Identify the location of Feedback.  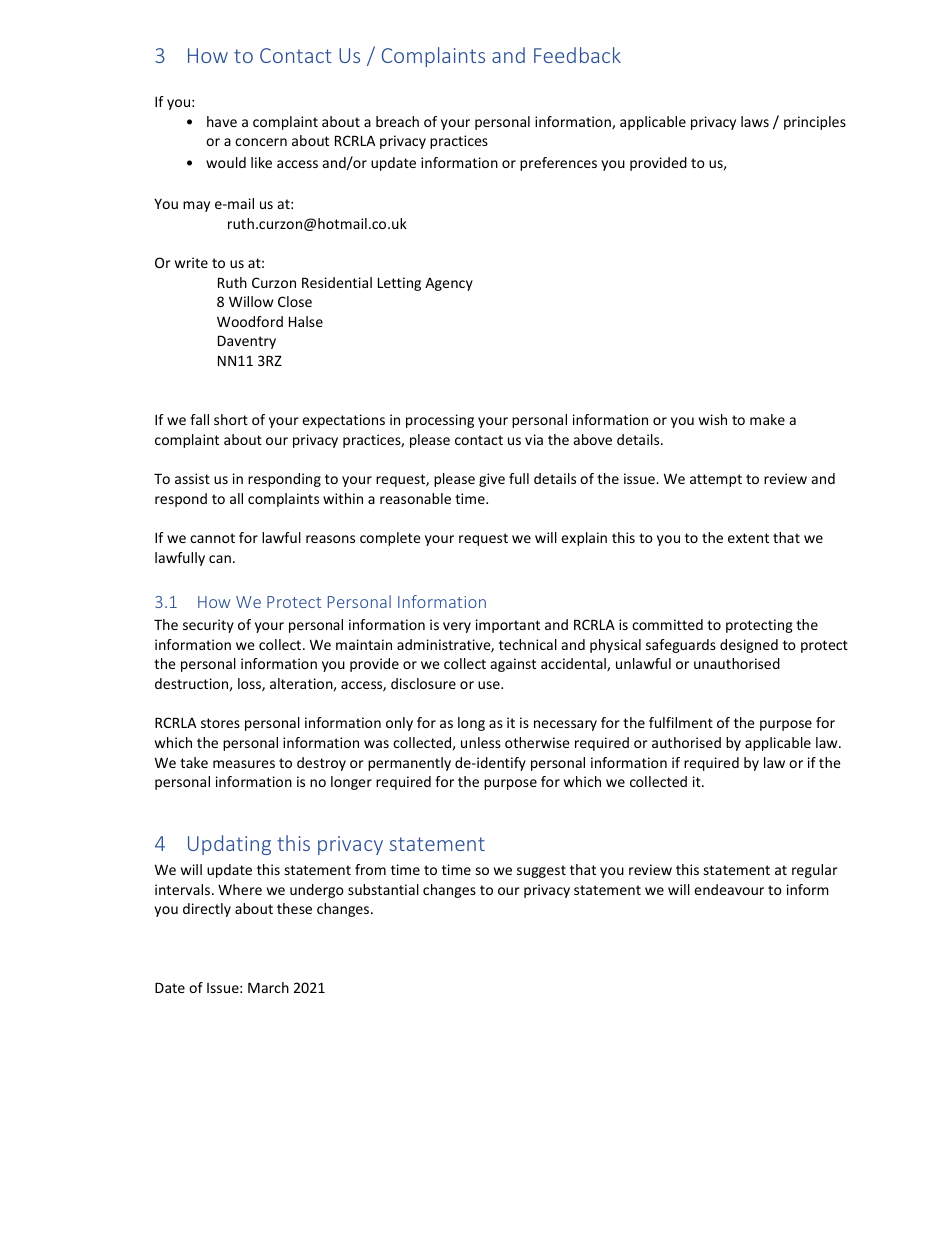
(577, 55).
